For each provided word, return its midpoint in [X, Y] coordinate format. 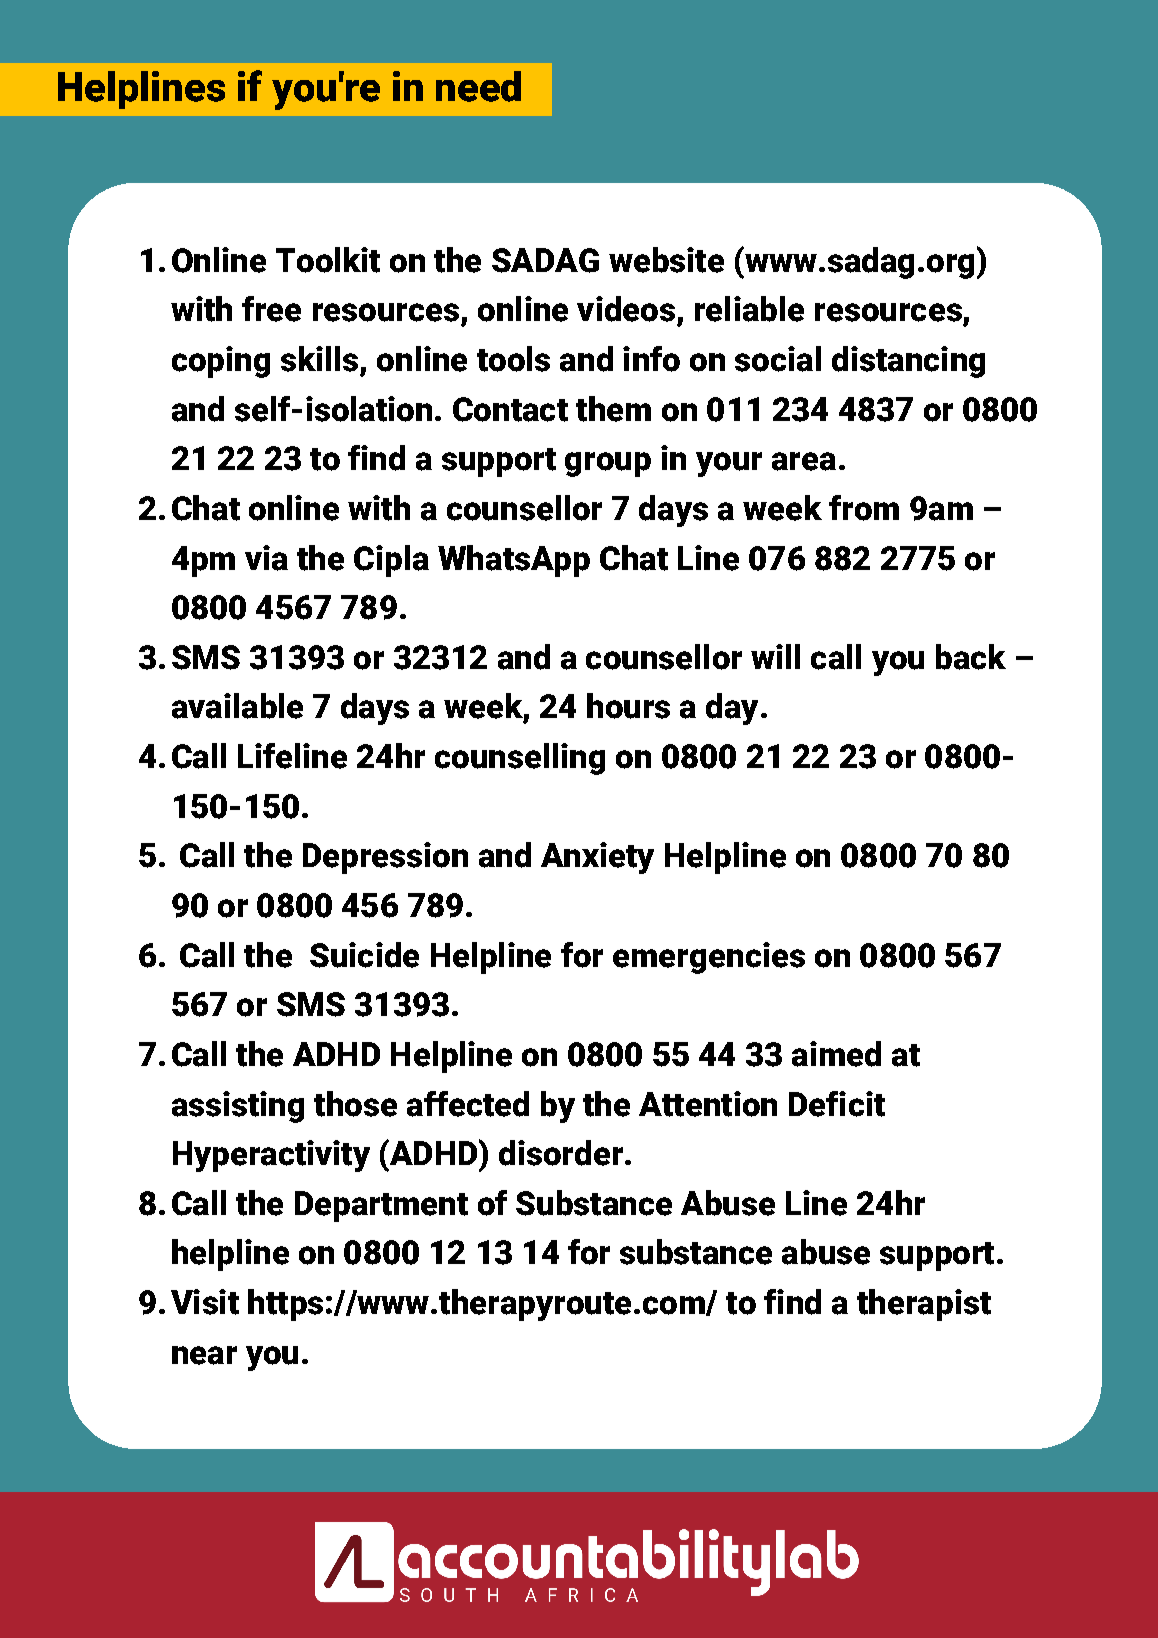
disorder [561, 1153]
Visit [205, 1302]
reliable [749, 309]
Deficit [837, 1104]
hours [628, 706]
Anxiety [597, 858]
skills [319, 359]
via [266, 558]
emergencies [709, 958]
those [355, 1104]
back [971, 657]
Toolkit [328, 260]
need [478, 86]
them [613, 409]
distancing [908, 362]
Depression [385, 858]
